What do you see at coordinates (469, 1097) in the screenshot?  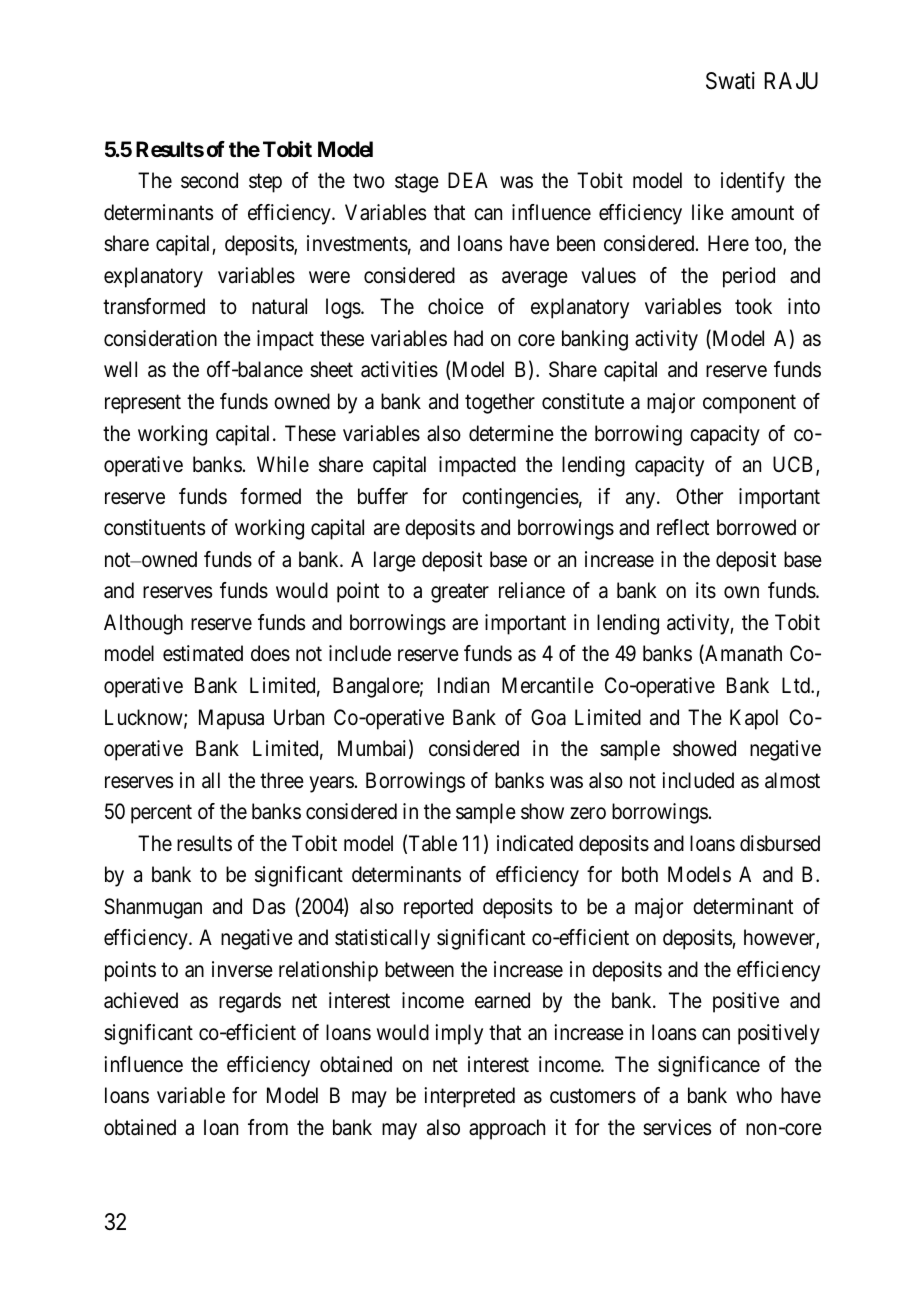 I see `interpreted` at bounding box center [469, 1097].
